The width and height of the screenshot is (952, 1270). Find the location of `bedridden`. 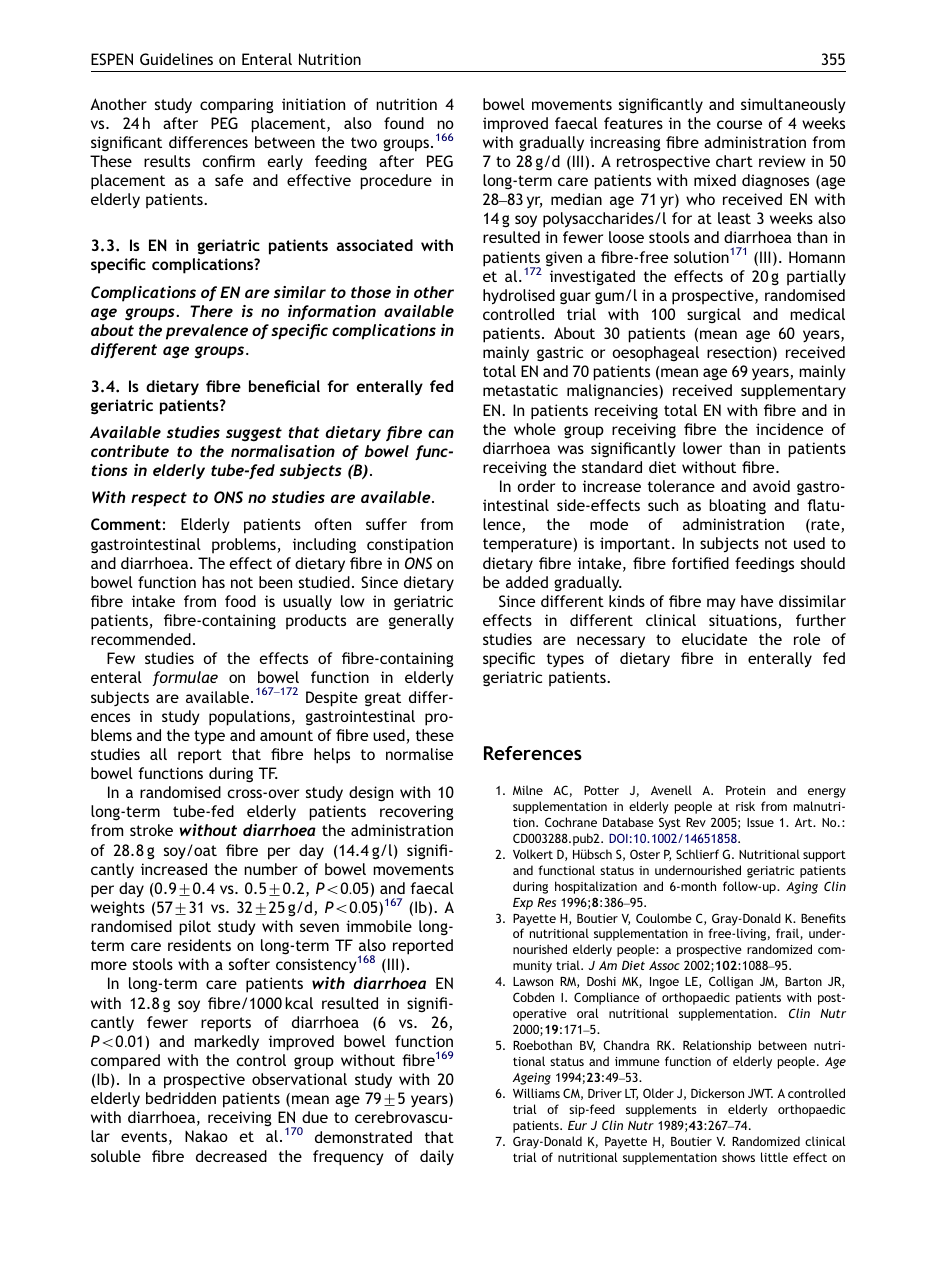

bedridden is located at coordinates (181, 1098).
